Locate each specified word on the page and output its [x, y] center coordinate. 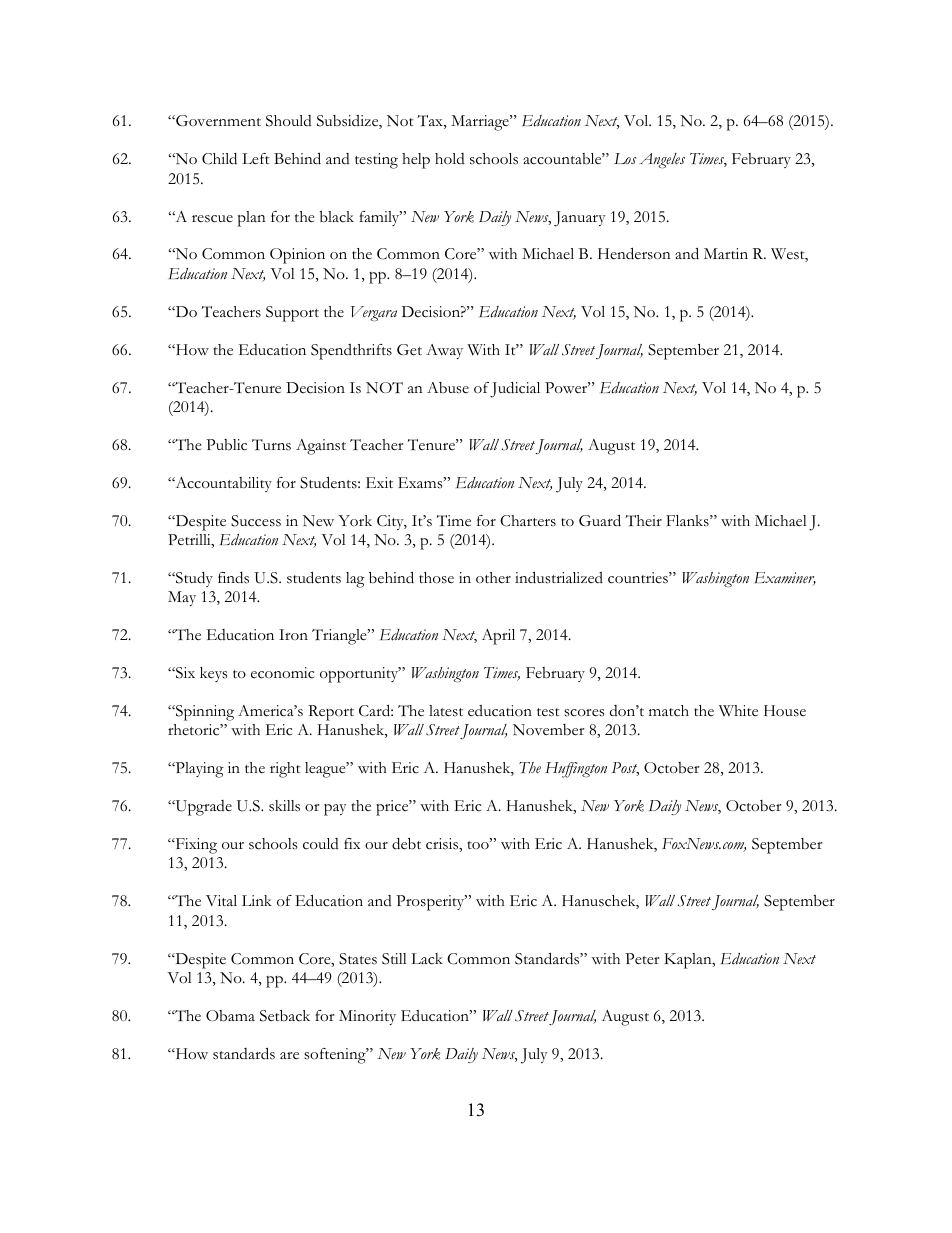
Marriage [481, 123]
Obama [230, 1016]
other [493, 577]
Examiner [785, 578]
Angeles [662, 161]
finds [233, 578]
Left [256, 159]
